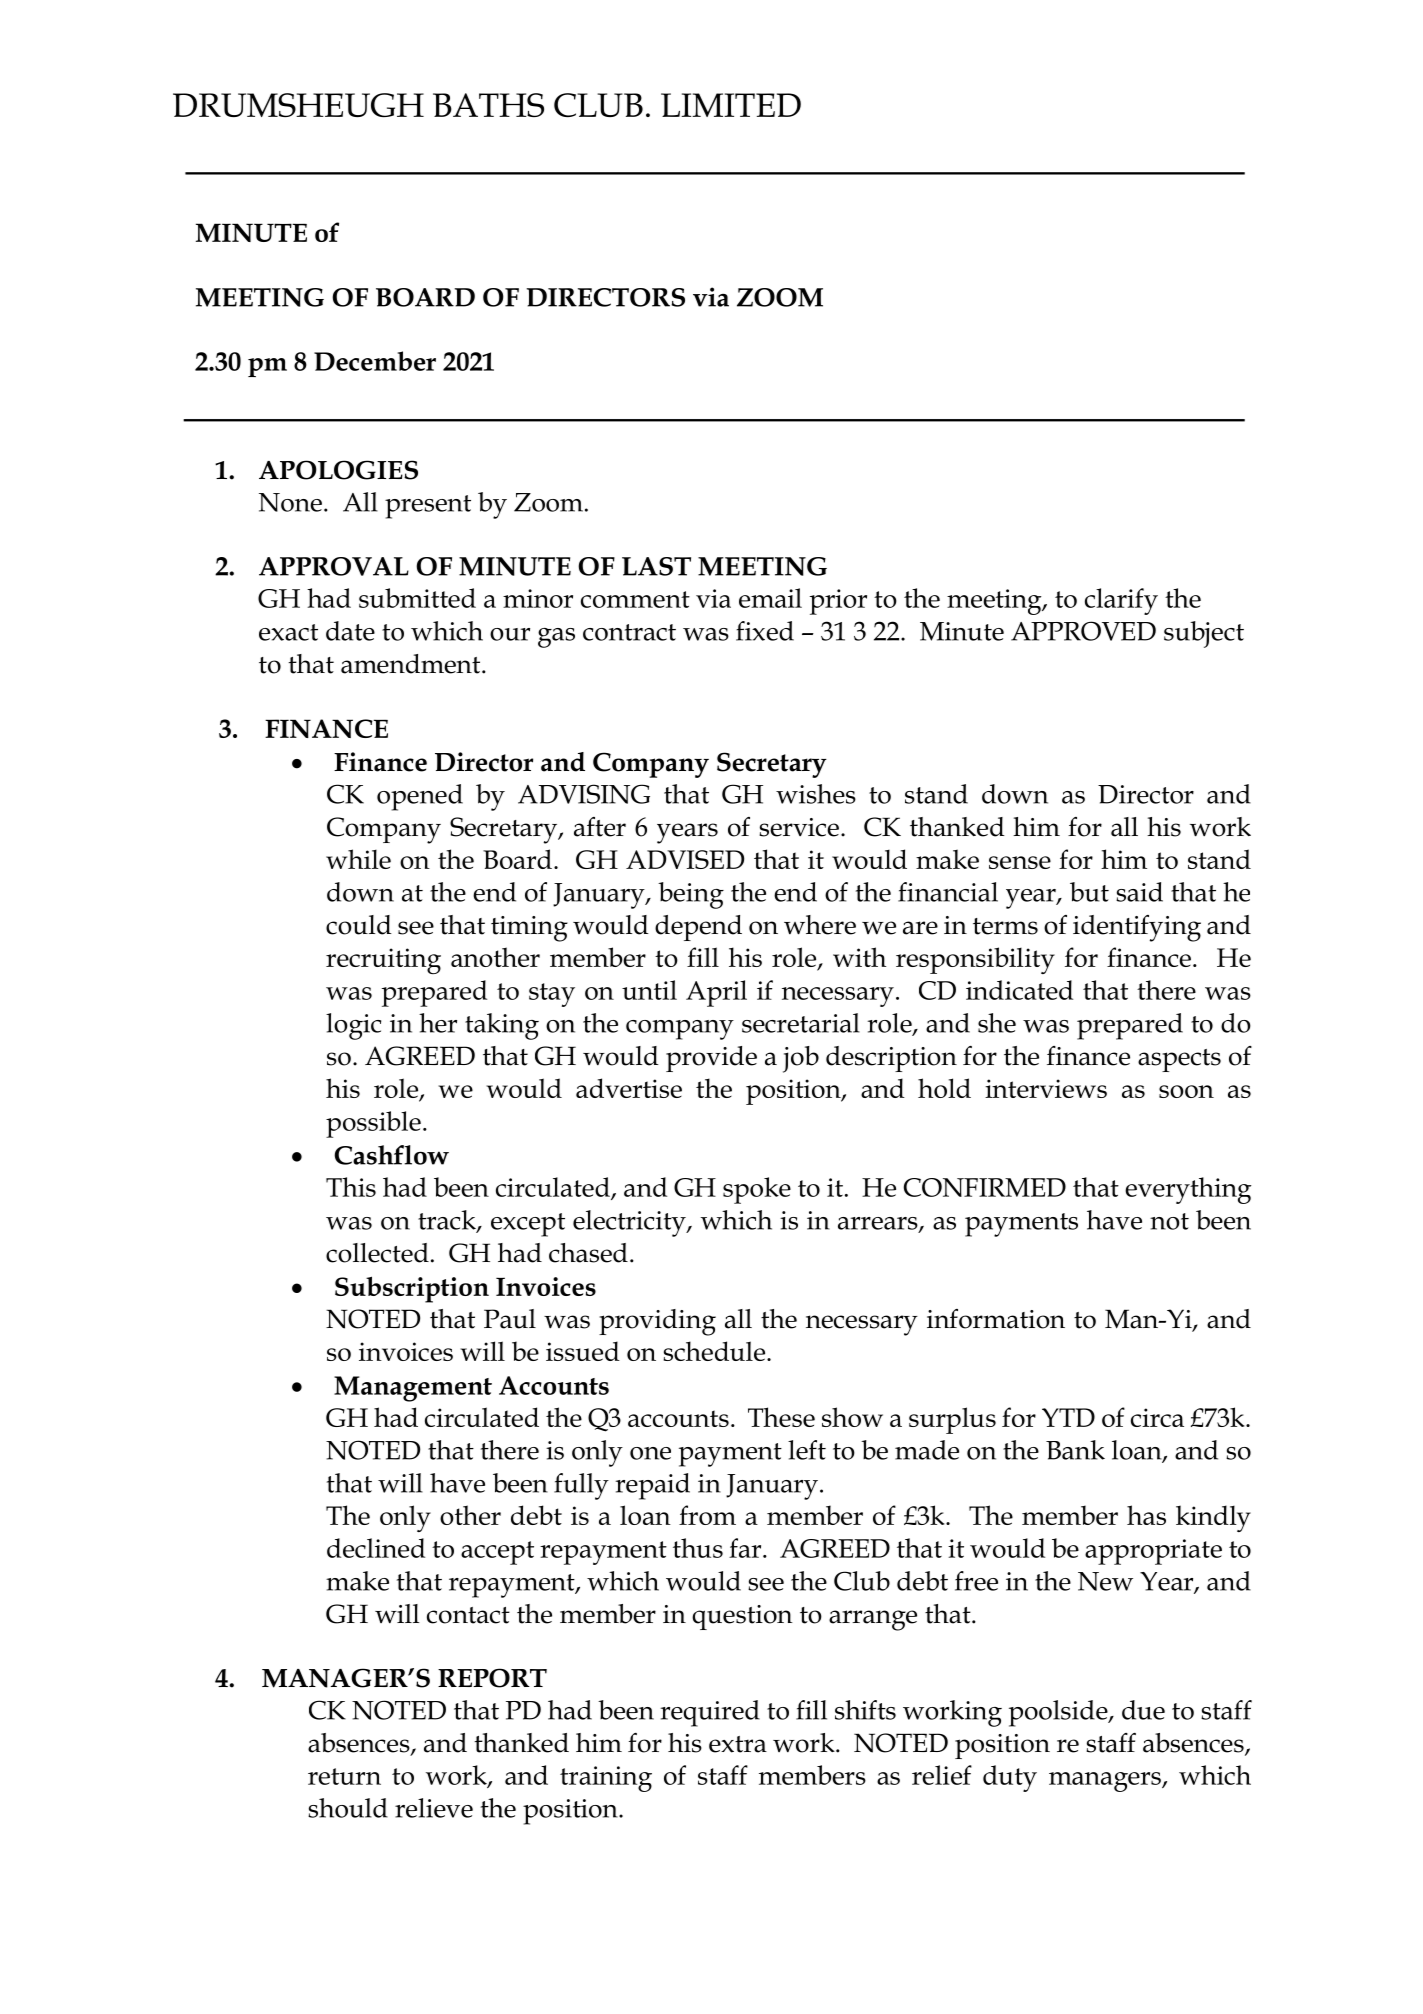 The height and width of the screenshot is (2014, 1423). Describe the element at coordinates (1188, 1190) in the screenshot. I see `everything` at that location.
